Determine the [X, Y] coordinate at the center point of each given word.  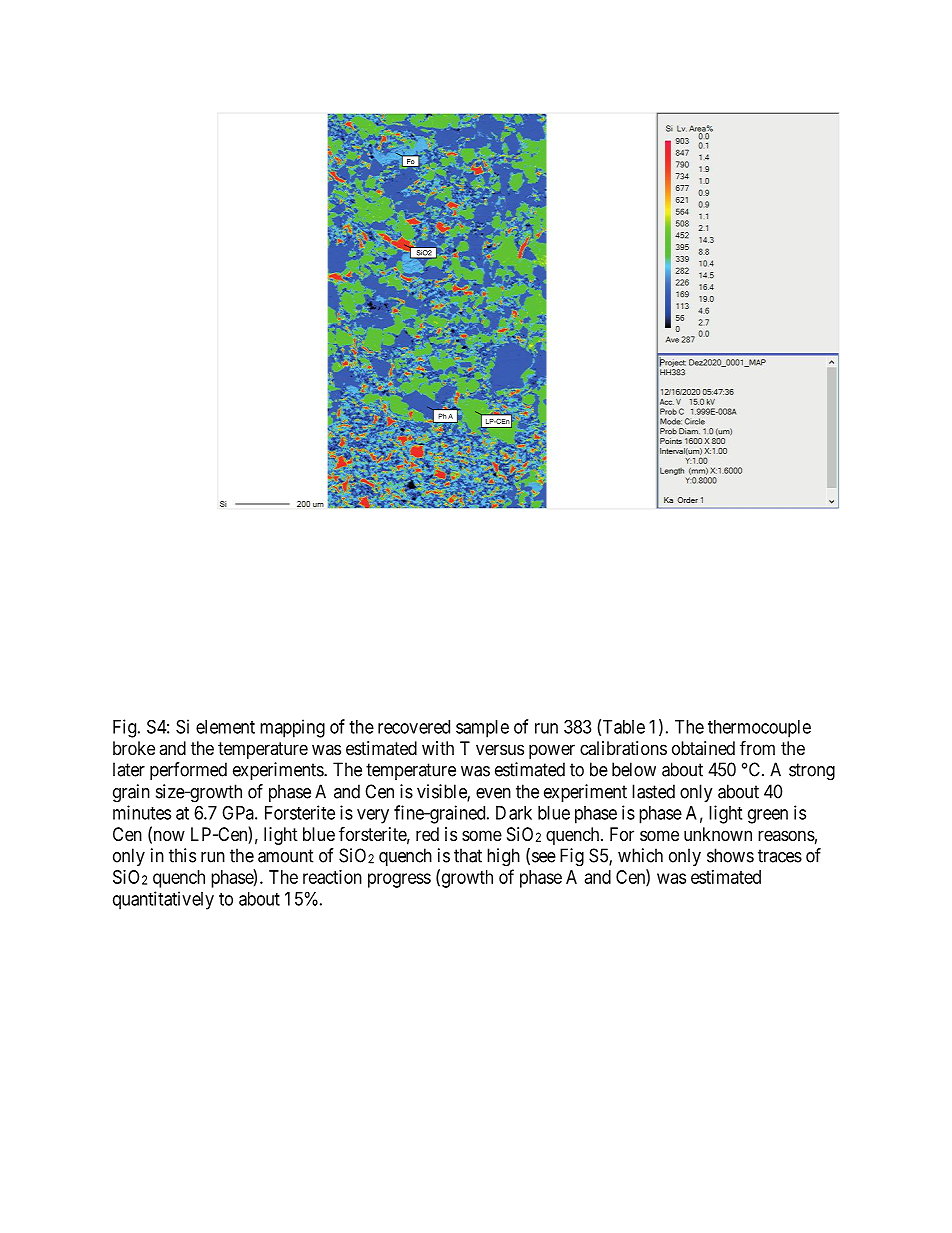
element [225, 727]
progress [399, 880]
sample [482, 729]
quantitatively [163, 900]
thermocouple [759, 729]
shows [730, 855]
